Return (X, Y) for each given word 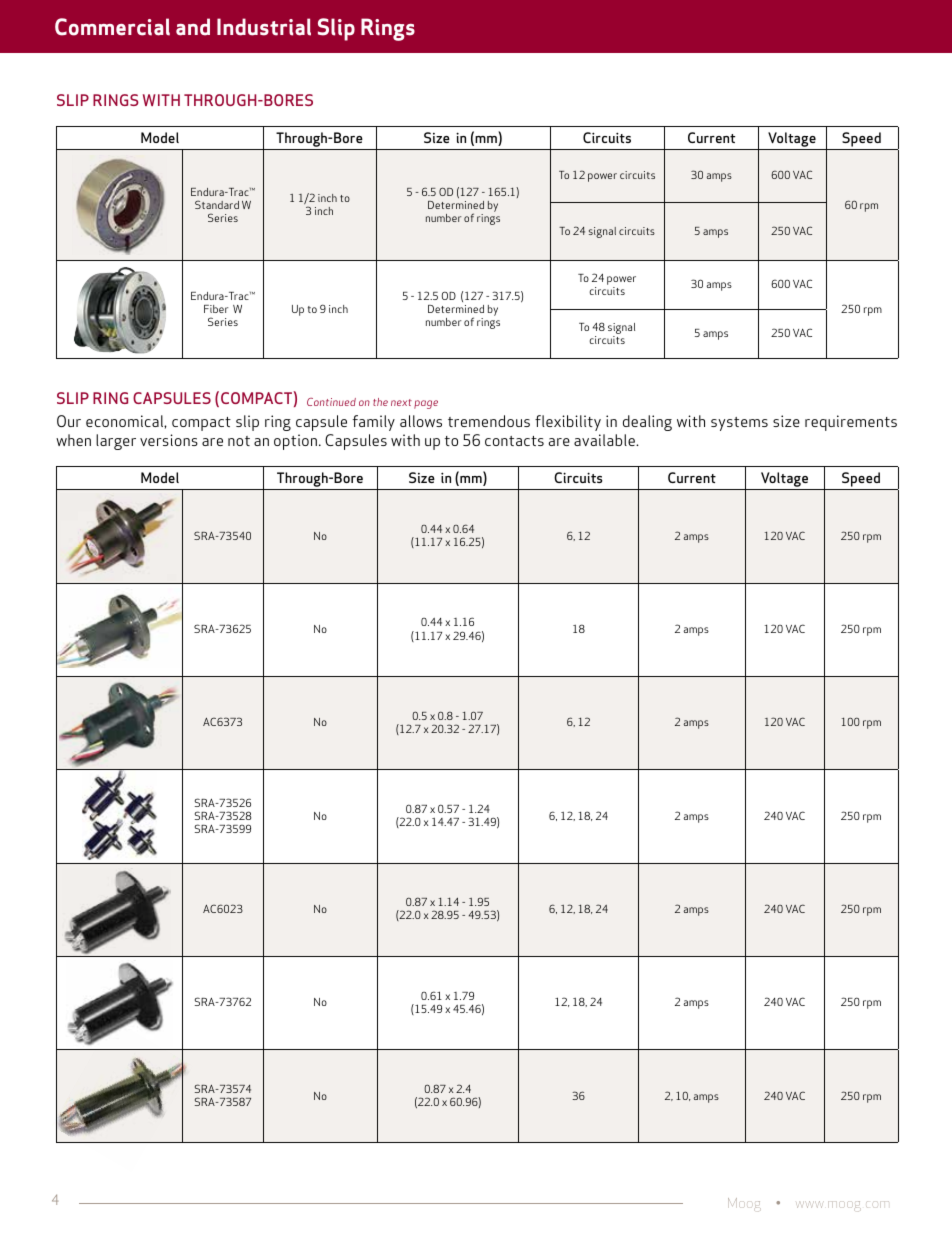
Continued (331, 402)
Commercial (112, 27)
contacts (514, 441)
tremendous (489, 421)
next (401, 402)
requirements (851, 423)
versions (169, 440)
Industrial (264, 27)
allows (421, 421)
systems (739, 424)
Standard (217, 204)
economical (125, 421)
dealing (647, 423)
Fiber (216, 309)
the (380, 402)
